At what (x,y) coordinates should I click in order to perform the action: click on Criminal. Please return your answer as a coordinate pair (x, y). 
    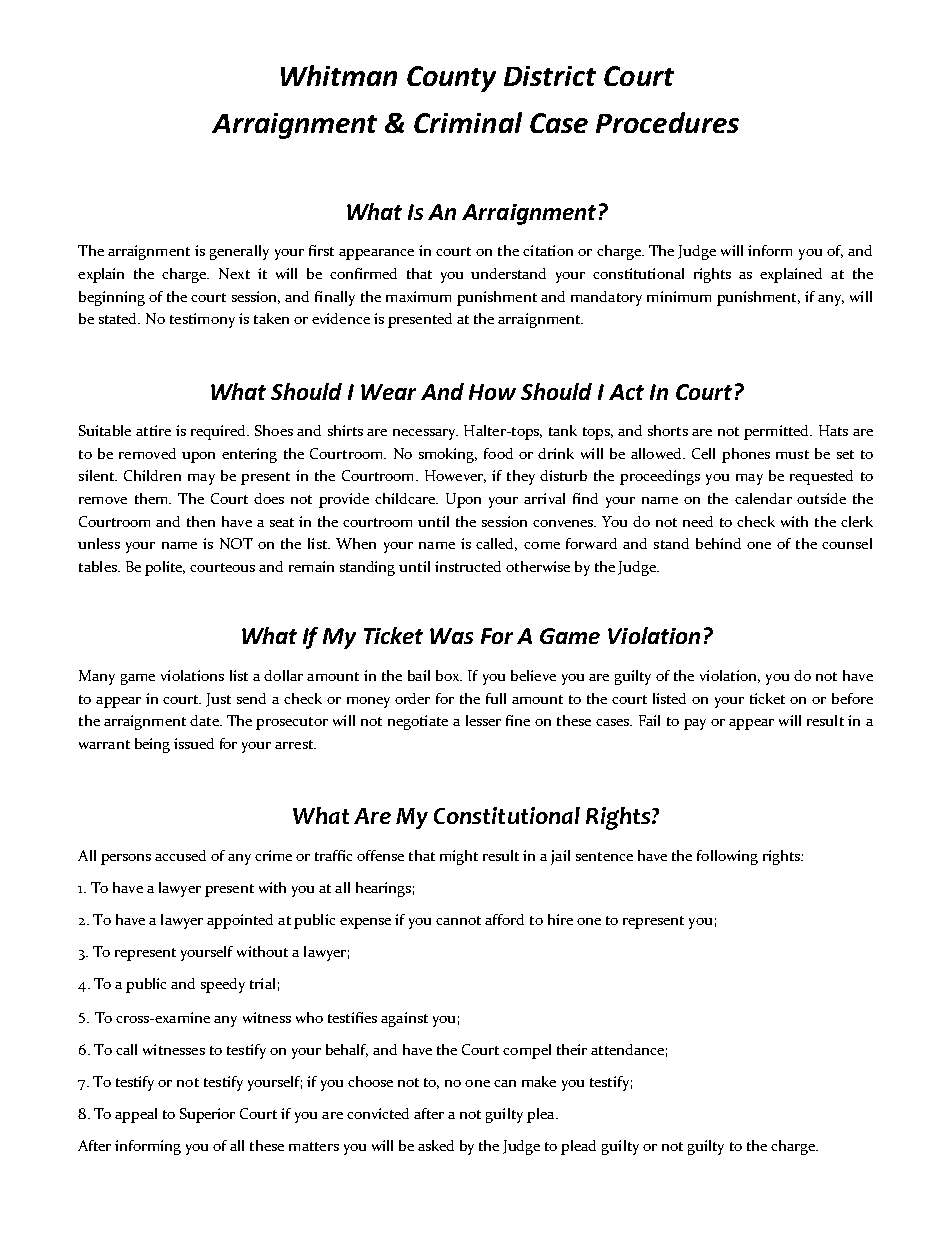
    Looking at the image, I should click on (468, 122).
